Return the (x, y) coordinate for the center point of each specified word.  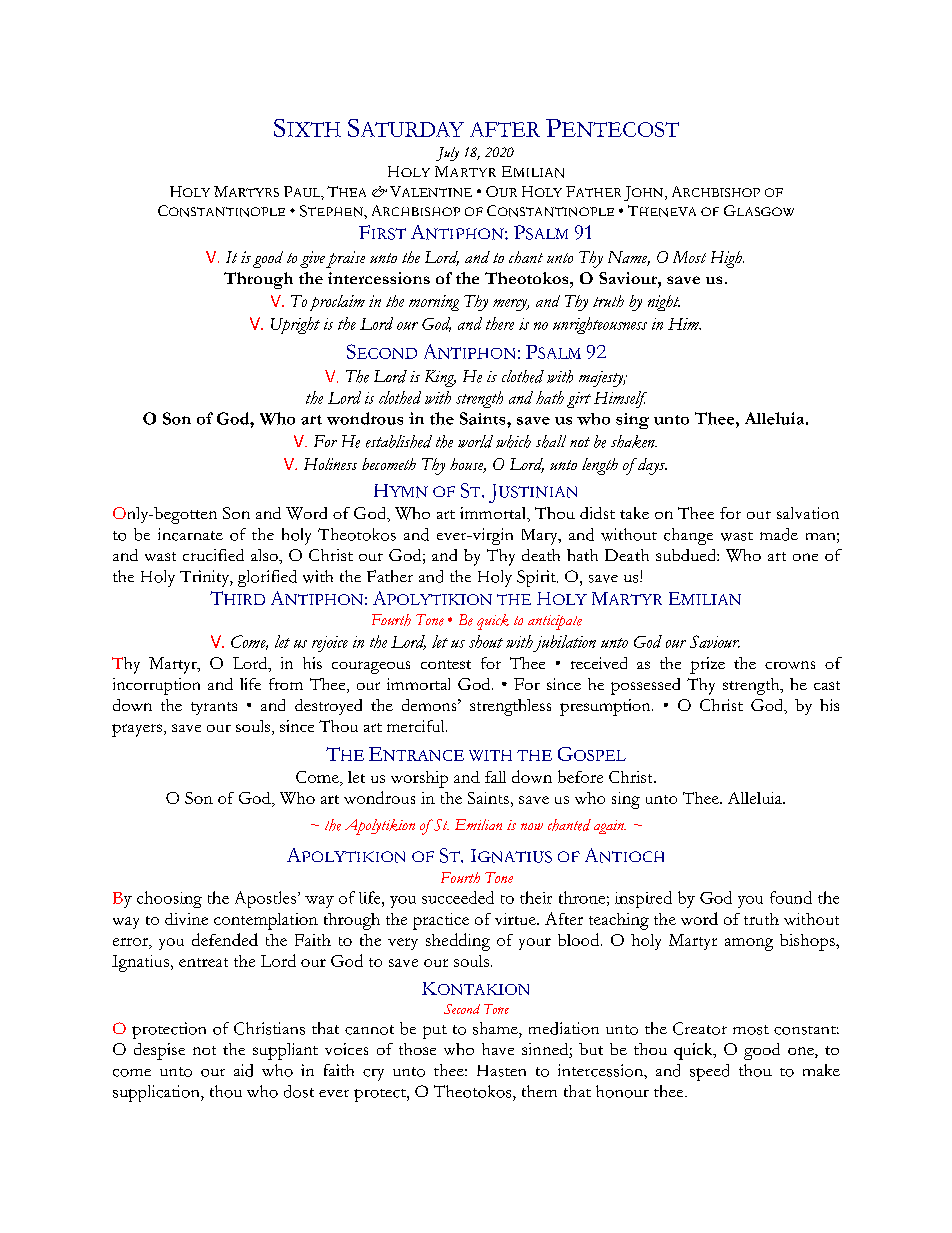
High (727, 259)
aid (243, 1070)
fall (495, 777)
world (475, 441)
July (447, 154)
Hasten (501, 1071)
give (312, 259)
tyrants (214, 708)
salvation (808, 513)
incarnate (190, 534)
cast (827, 685)
